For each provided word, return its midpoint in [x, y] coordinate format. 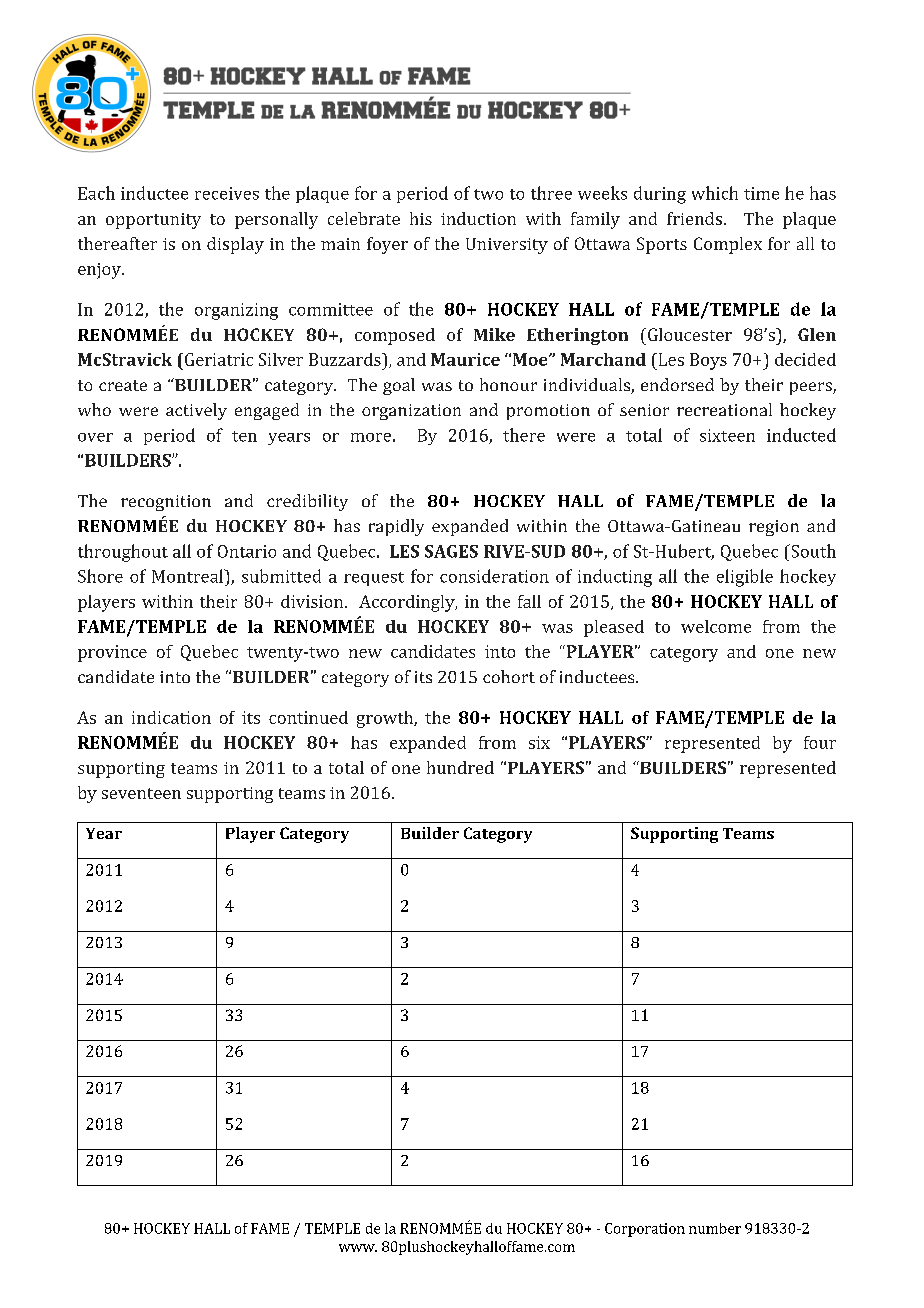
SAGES [451, 551]
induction [478, 218]
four [820, 742]
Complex [728, 245]
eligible [745, 578]
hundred [460, 767]
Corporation [645, 1230]
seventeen [141, 793]
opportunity [153, 221]
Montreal [189, 576]
